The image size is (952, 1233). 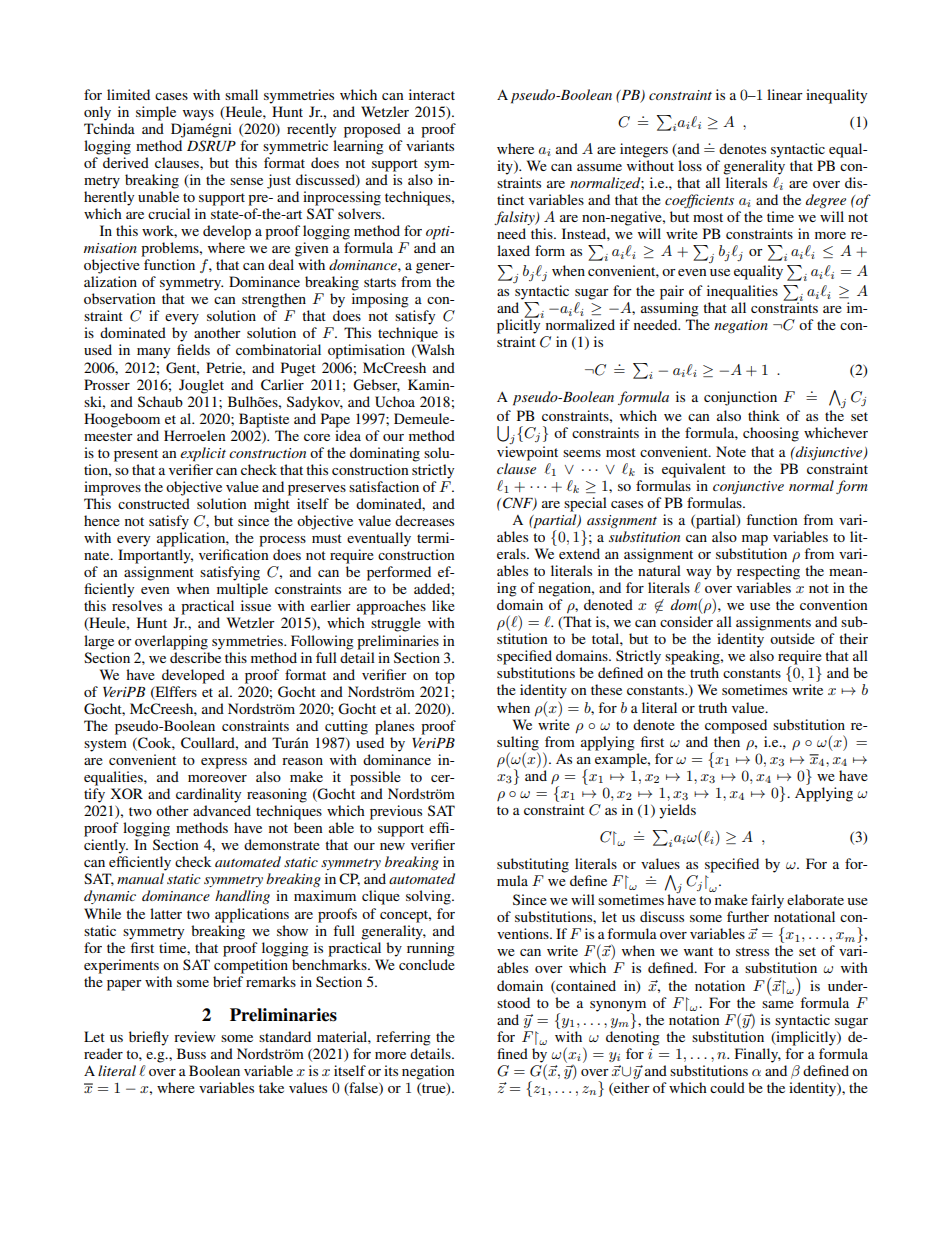 I want to click on top, so click(x=445, y=677).
